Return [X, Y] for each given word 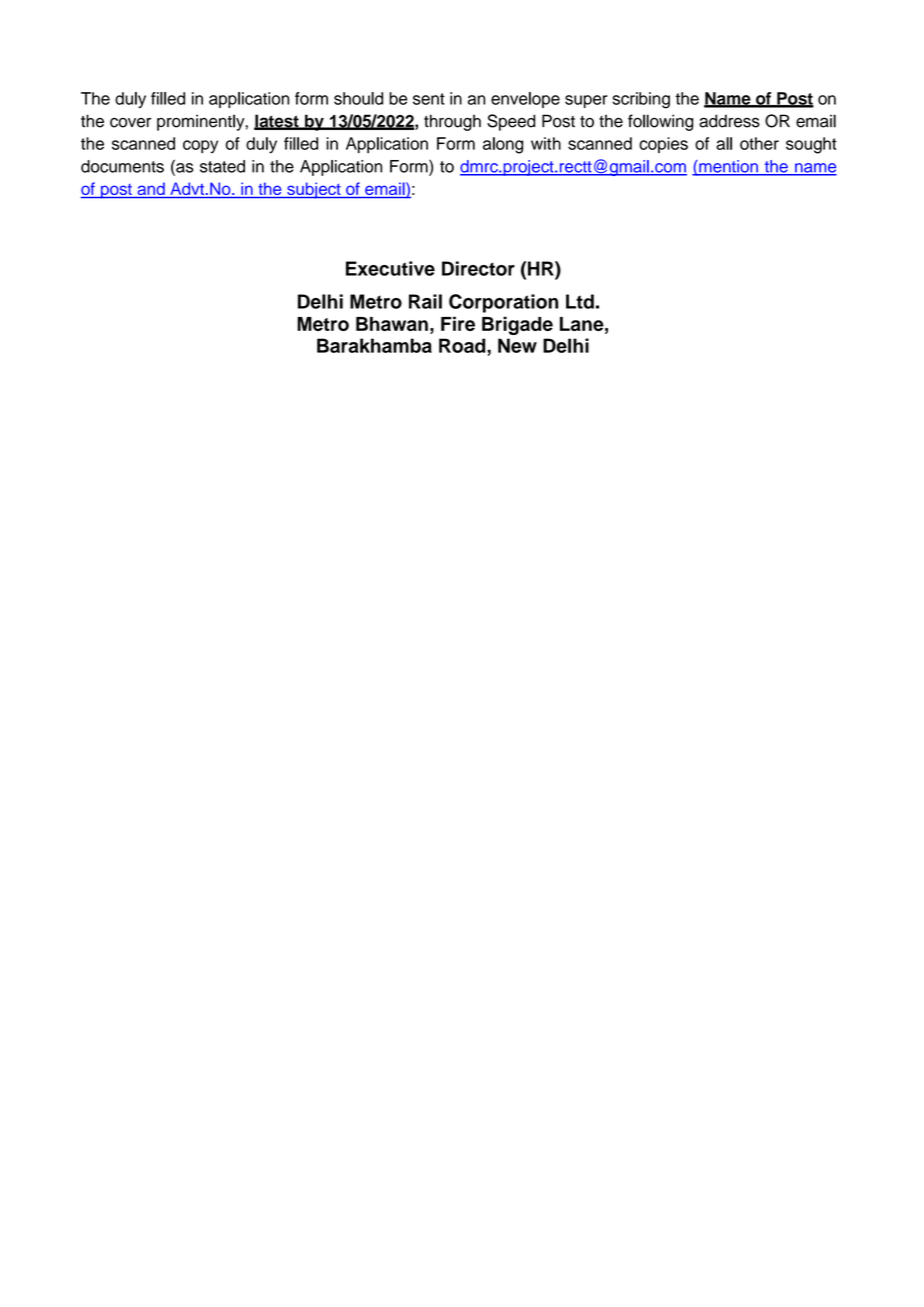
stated [222, 166]
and [151, 190]
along [503, 145]
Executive [390, 268]
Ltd [580, 301]
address [729, 121]
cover [130, 123]
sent [429, 99]
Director [478, 268]
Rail [425, 301]
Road [463, 345]
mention [728, 167]
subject [314, 190]
